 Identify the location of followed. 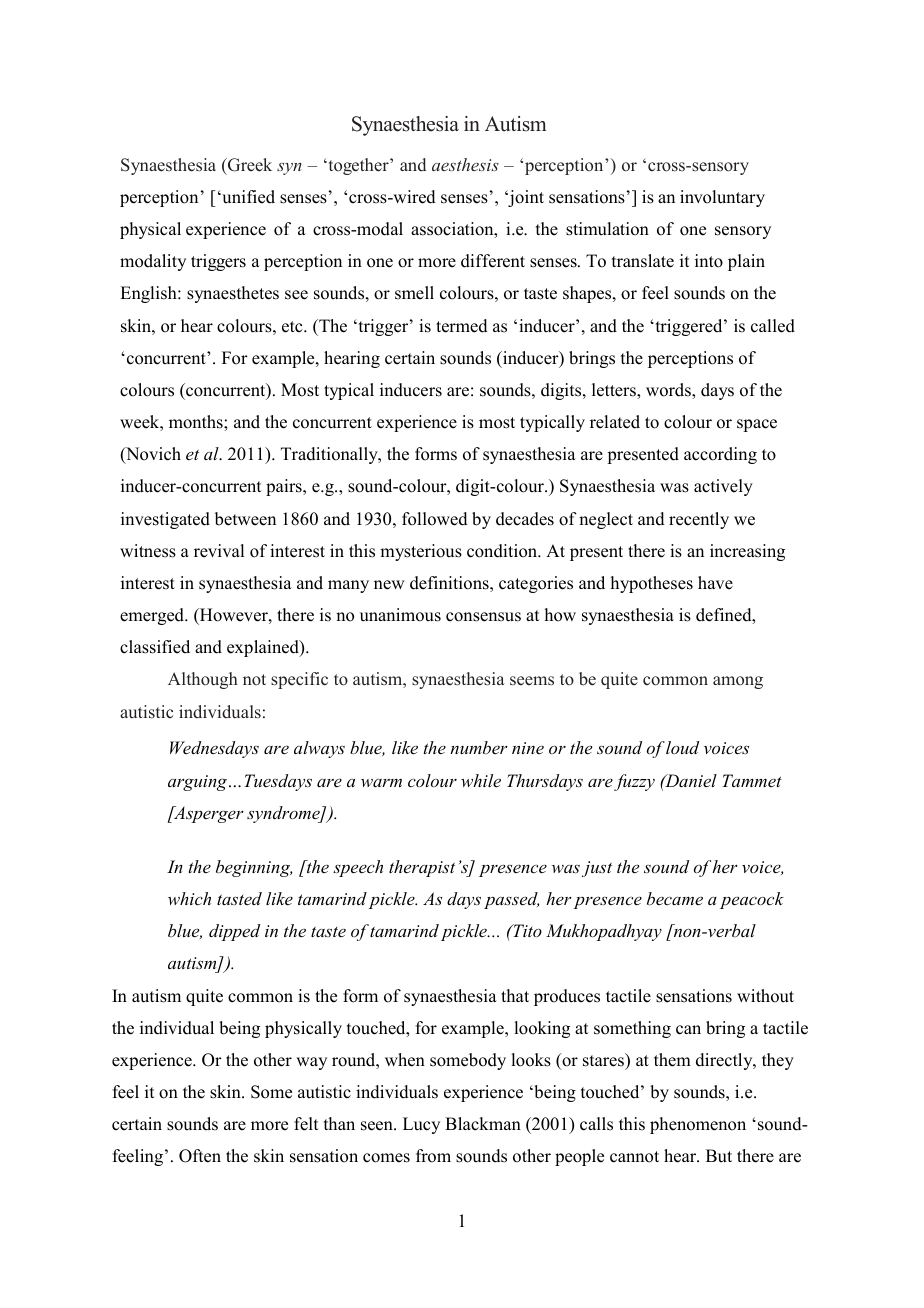
(435, 519).
